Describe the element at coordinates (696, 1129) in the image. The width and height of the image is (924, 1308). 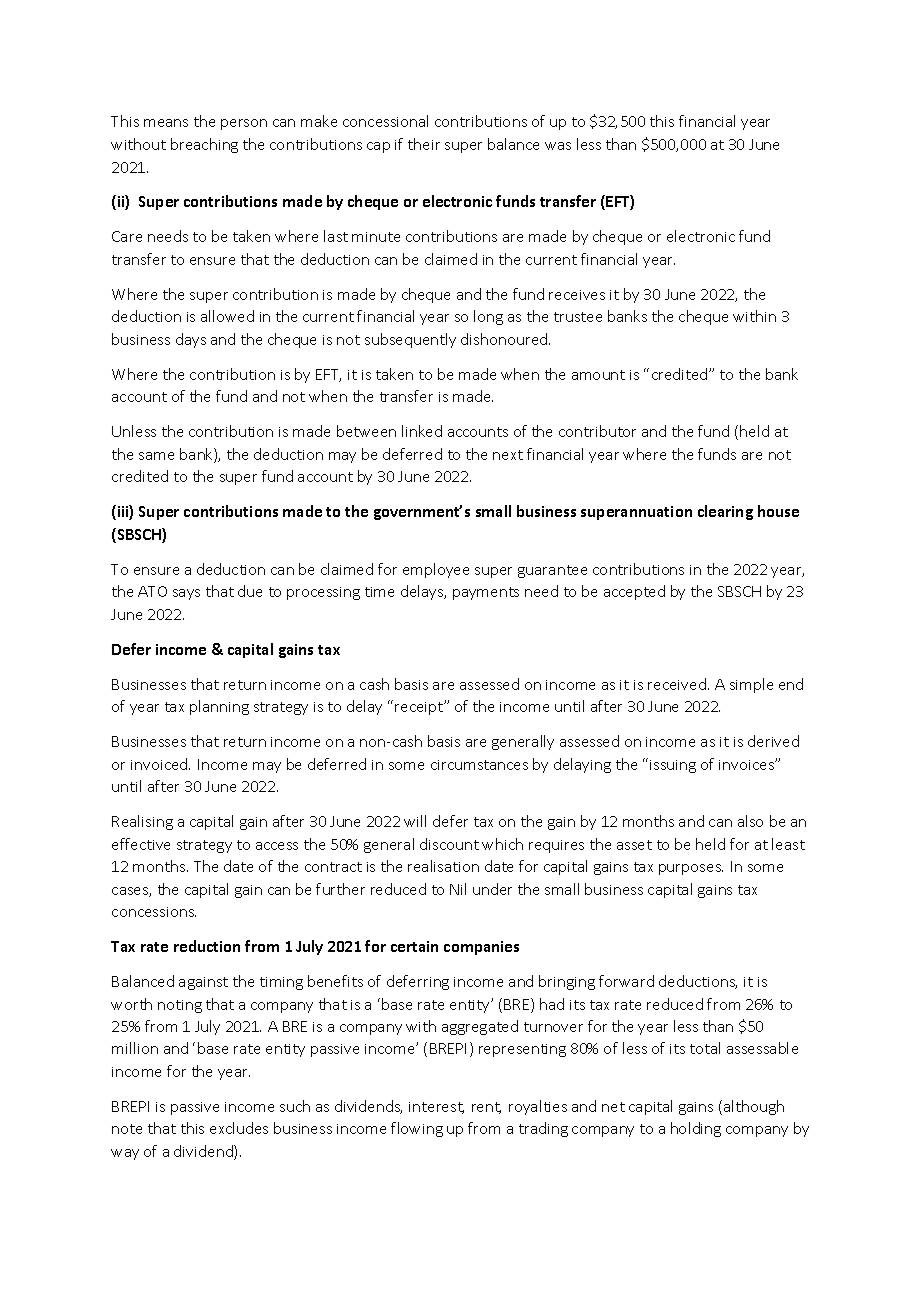
I see `holding` at that location.
